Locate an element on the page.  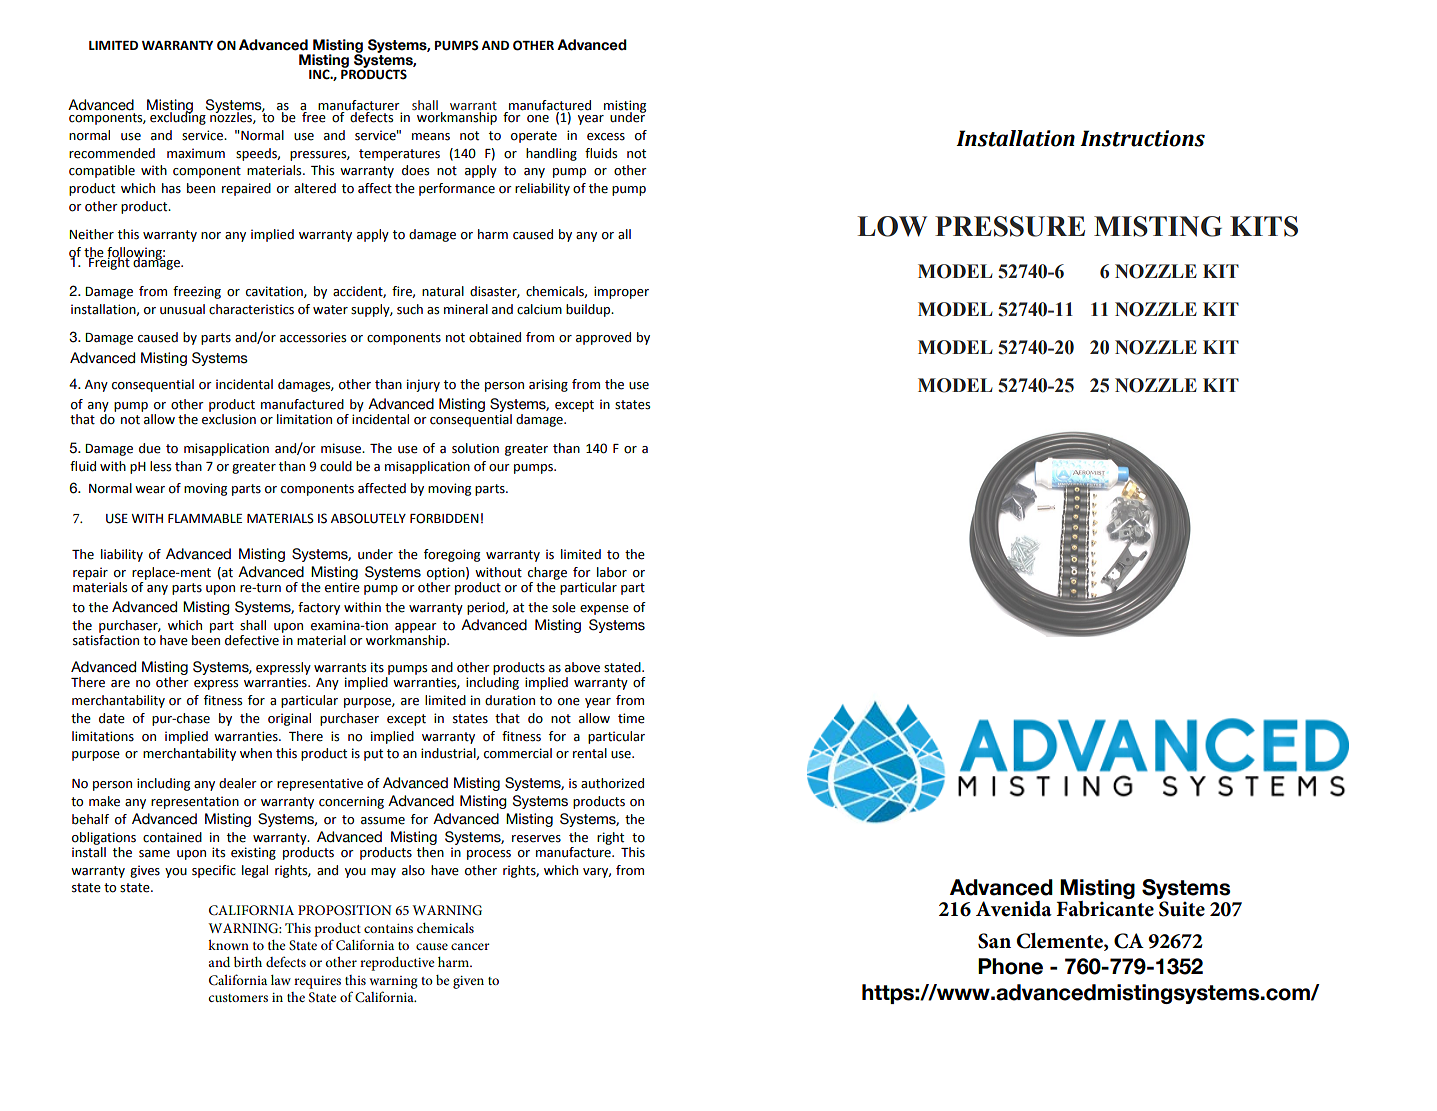
exclusion is located at coordinates (229, 419).
